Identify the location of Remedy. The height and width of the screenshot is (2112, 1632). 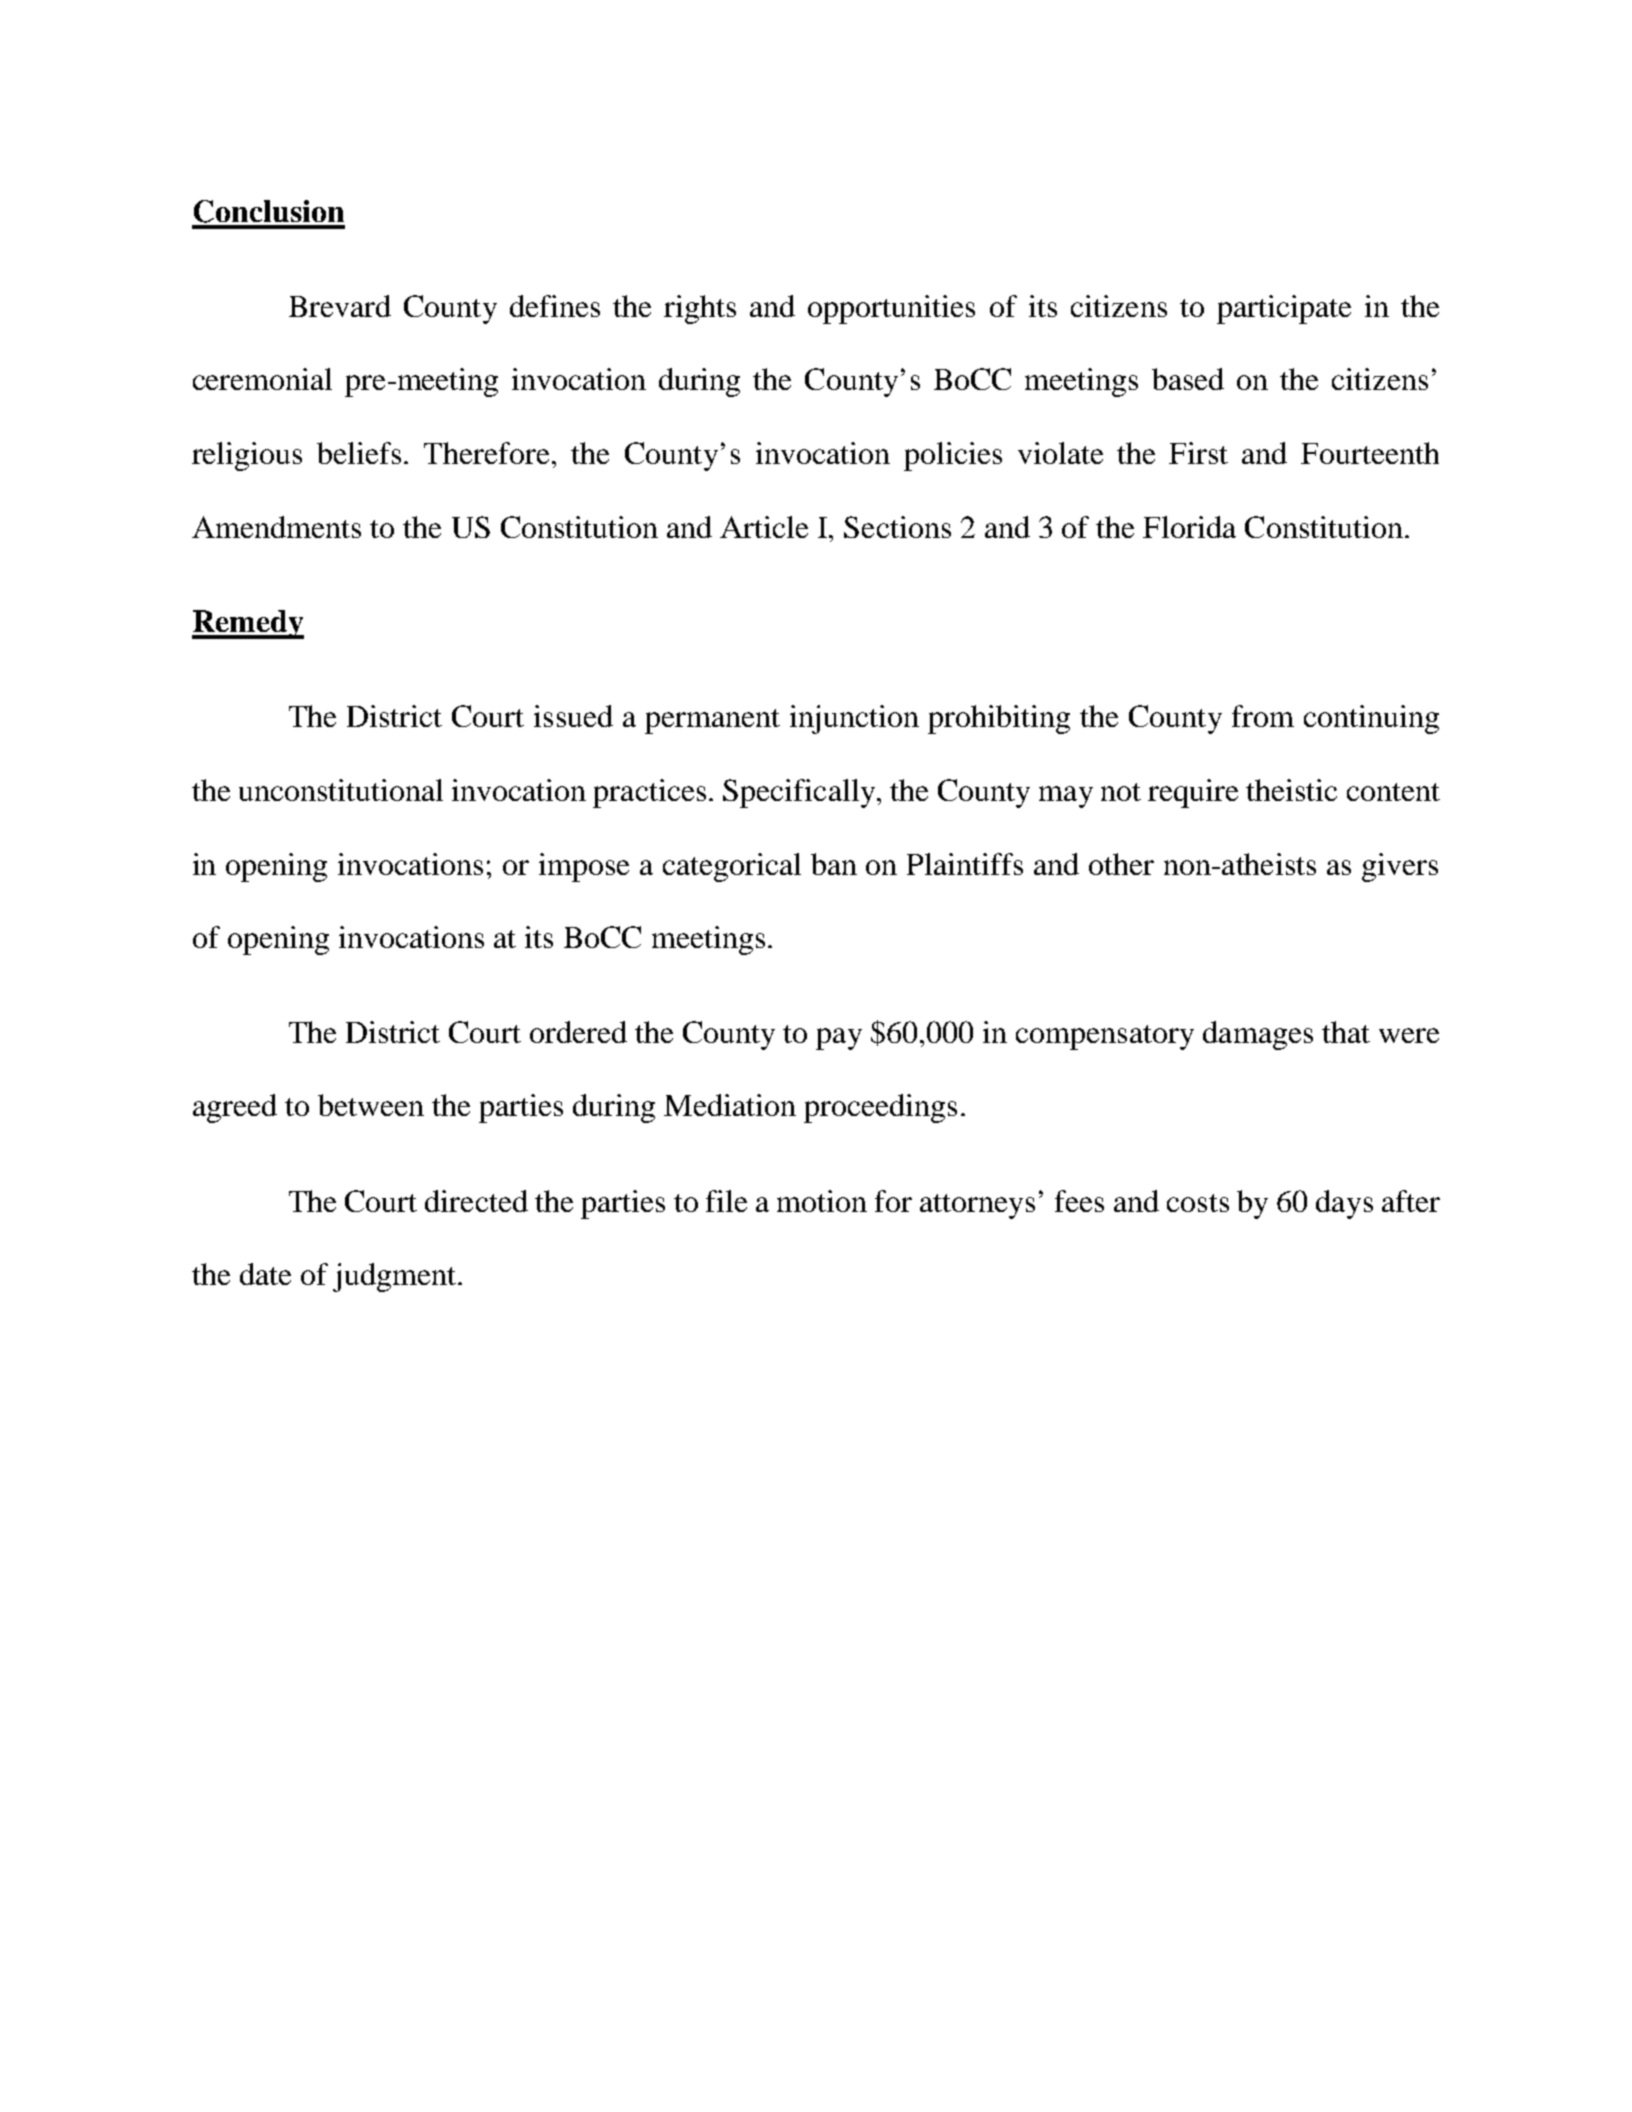
(248, 624).
